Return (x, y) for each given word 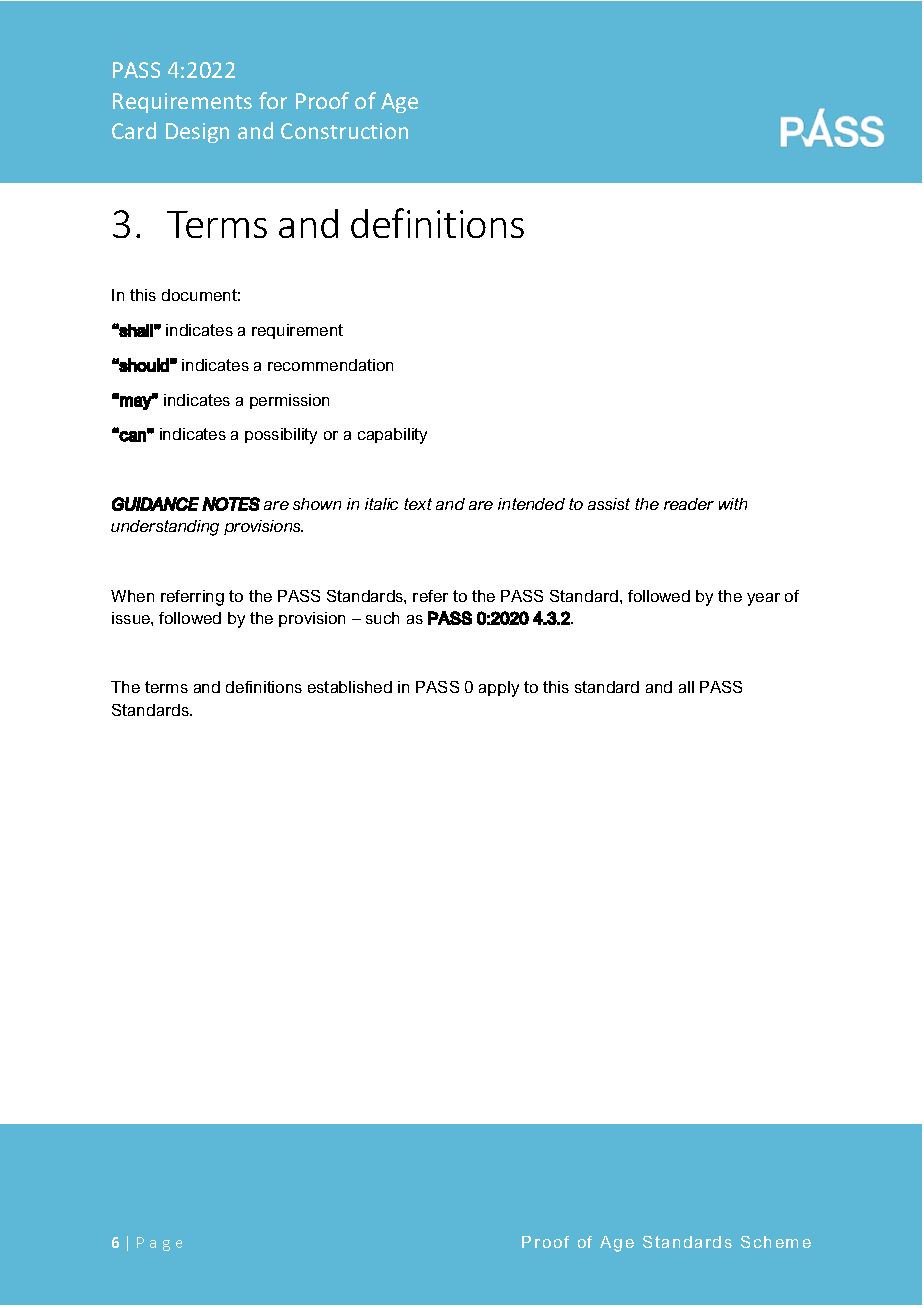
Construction (344, 131)
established (350, 687)
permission (289, 401)
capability (392, 436)
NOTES (231, 504)
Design (197, 133)
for (273, 100)
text (418, 504)
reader (689, 504)
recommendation (330, 365)
